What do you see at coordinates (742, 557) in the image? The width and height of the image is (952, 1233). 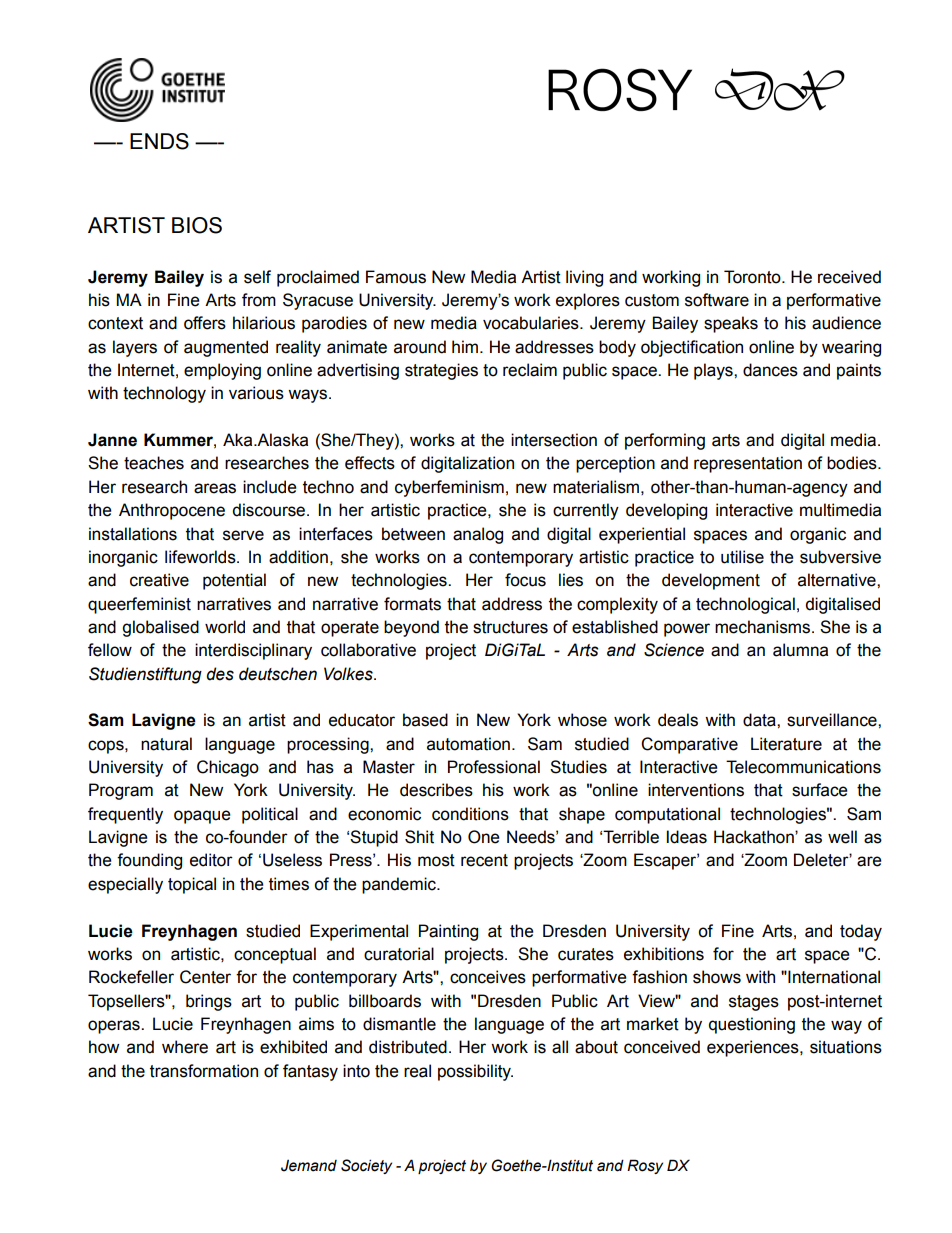 I see `utilise` at bounding box center [742, 557].
